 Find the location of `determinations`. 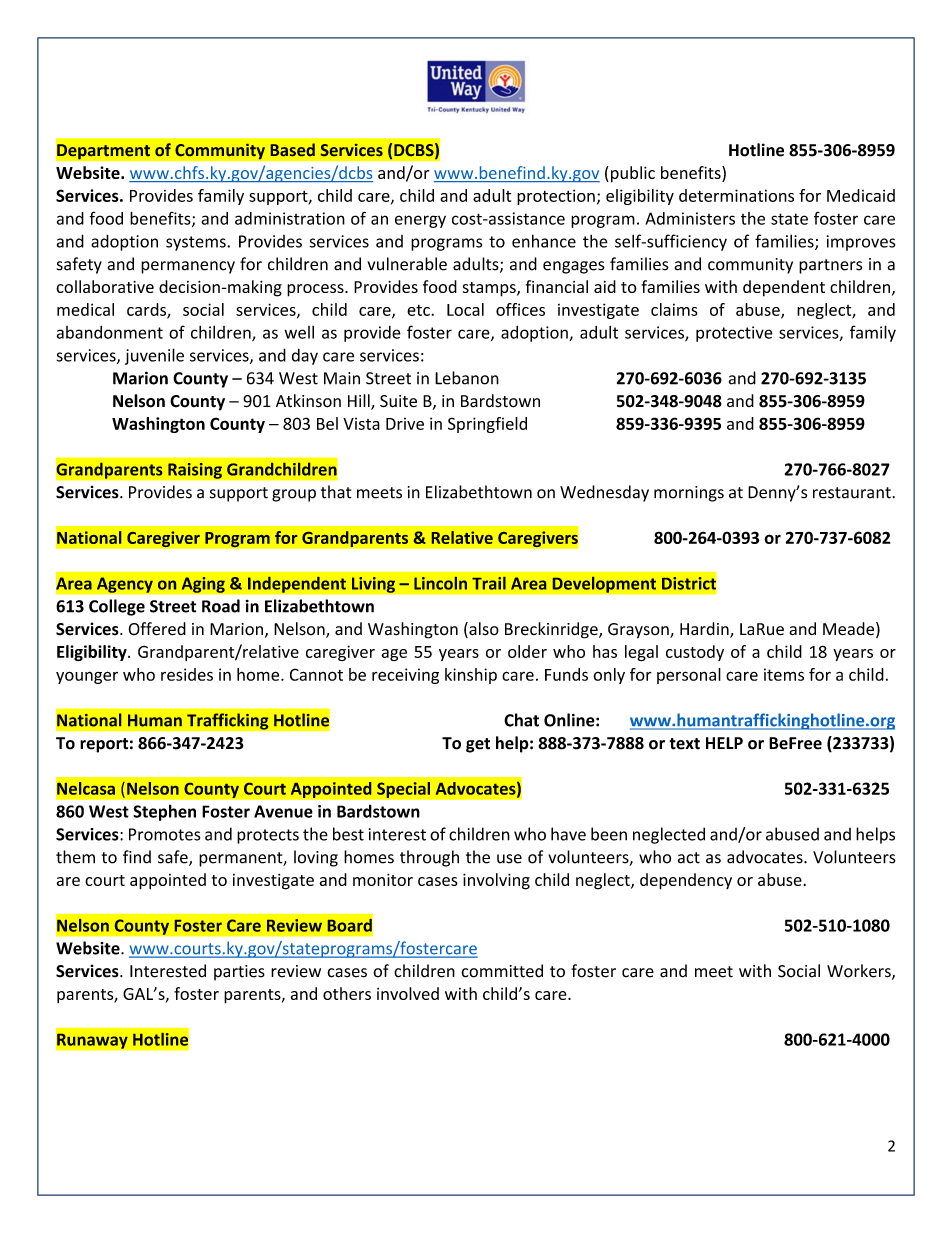

determinations is located at coordinates (736, 195).
